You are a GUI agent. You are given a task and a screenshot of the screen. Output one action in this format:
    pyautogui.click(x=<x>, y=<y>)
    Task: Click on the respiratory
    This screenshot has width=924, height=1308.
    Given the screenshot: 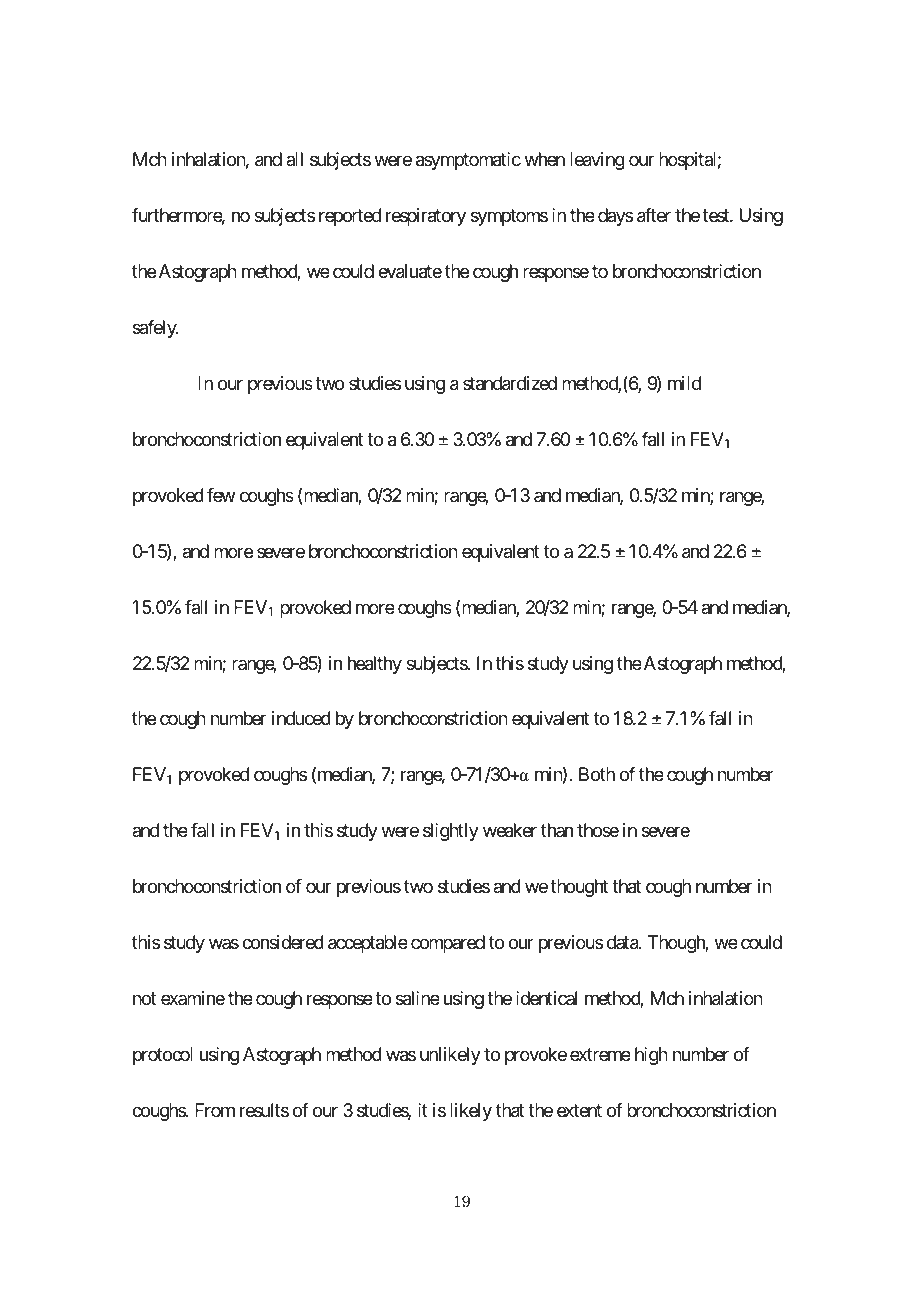 What is the action you would take?
    pyautogui.click(x=426, y=217)
